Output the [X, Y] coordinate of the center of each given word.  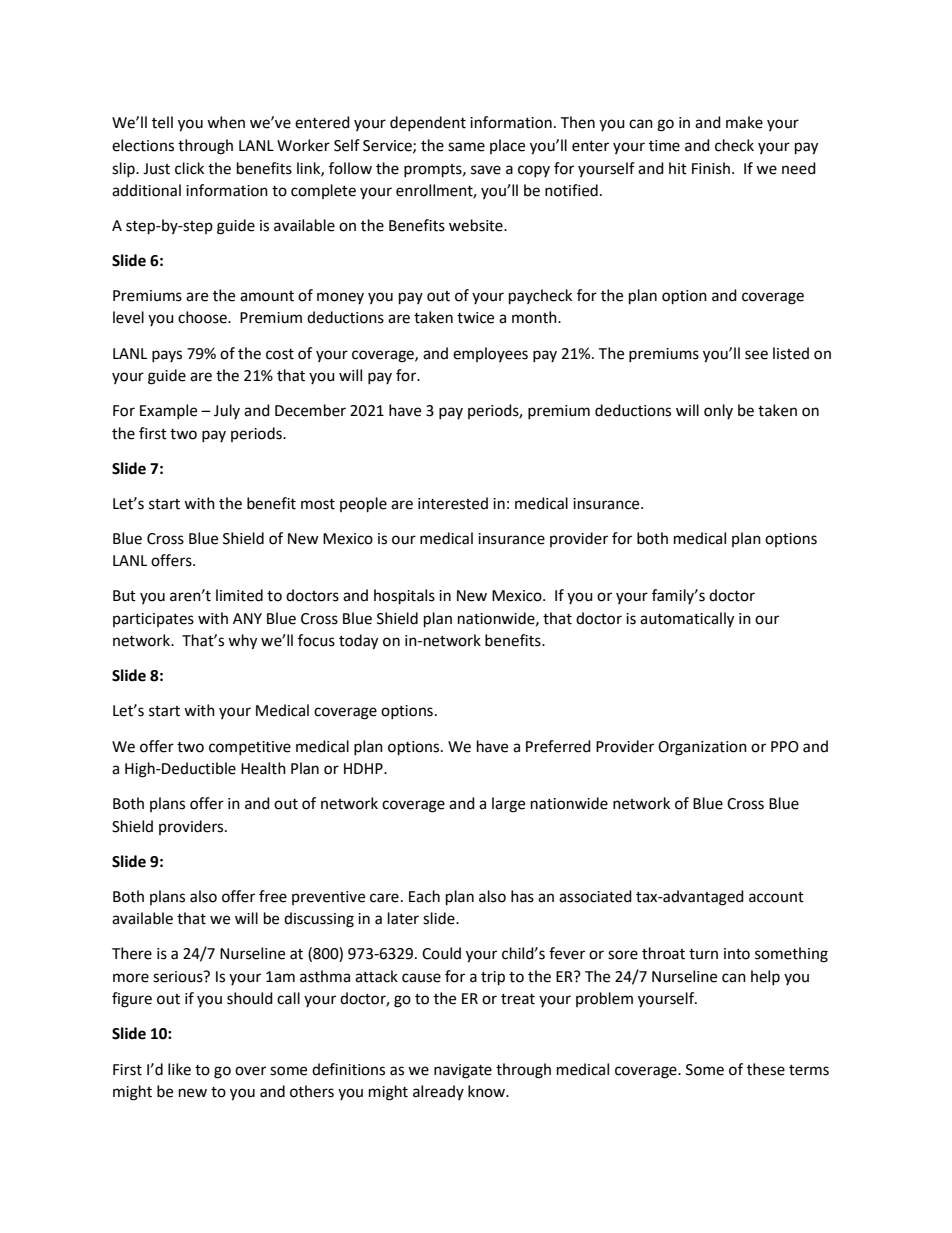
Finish [711, 168]
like [179, 1069]
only [718, 411]
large [508, 805]
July [227, 411]
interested [453, 503]
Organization [702, 748]
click [189, 168]
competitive [250, 748]
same [466, 147]
